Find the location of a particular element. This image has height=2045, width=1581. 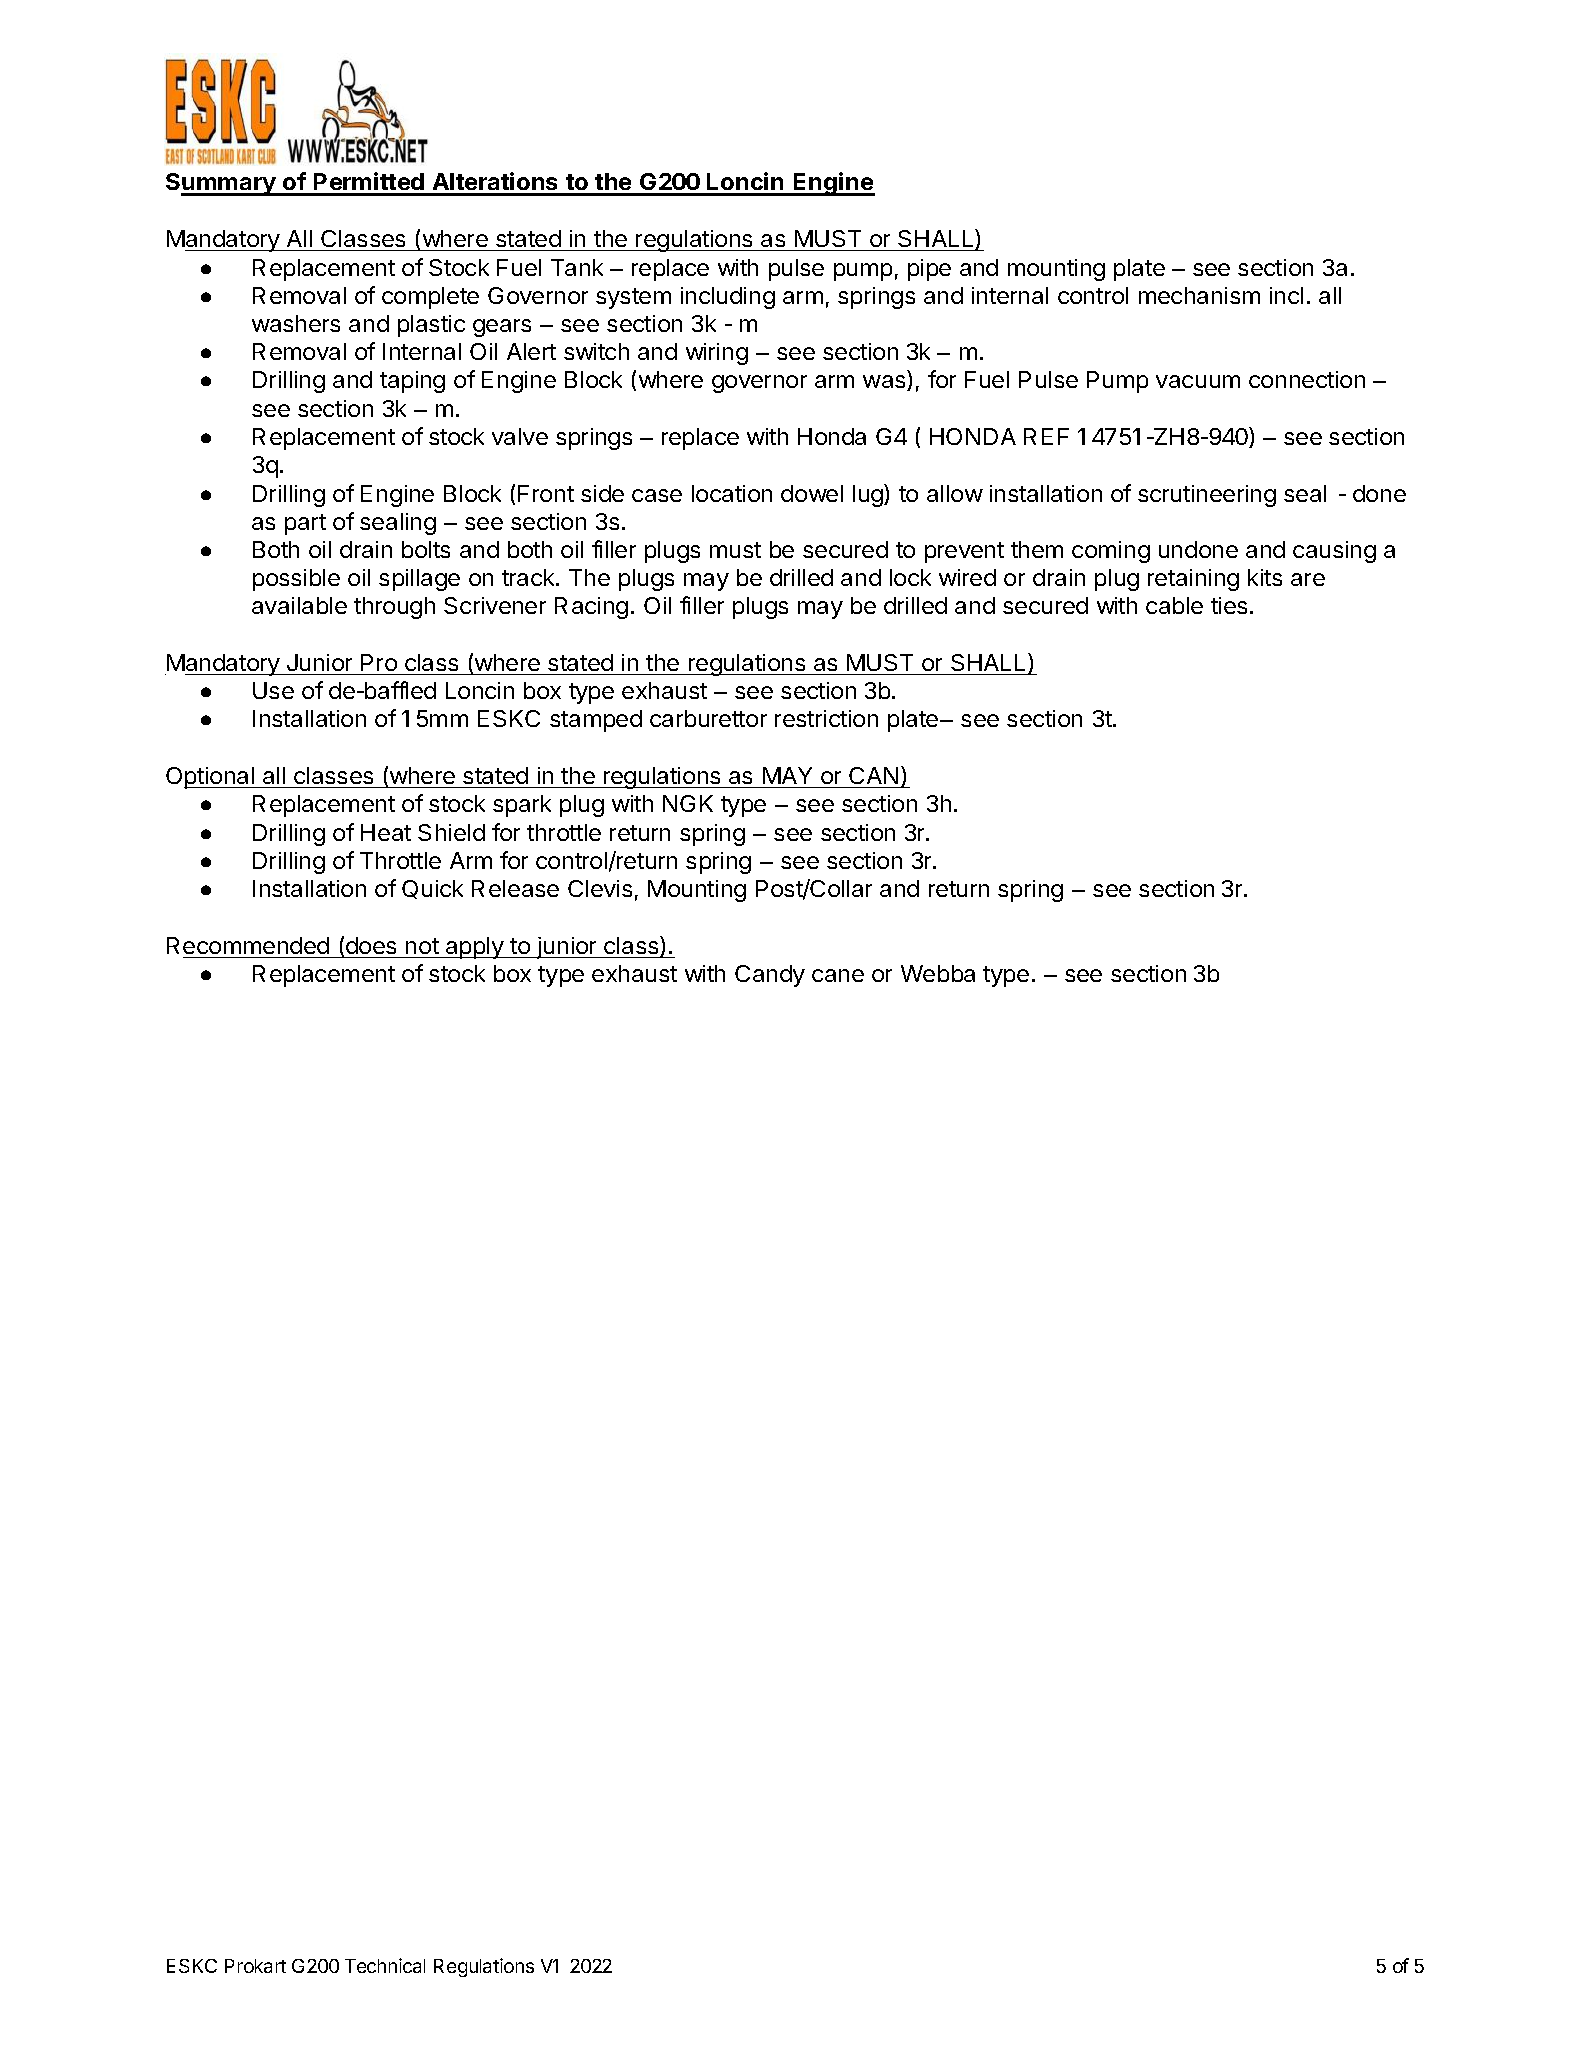

restriction is located at coordinates (826, 718).
